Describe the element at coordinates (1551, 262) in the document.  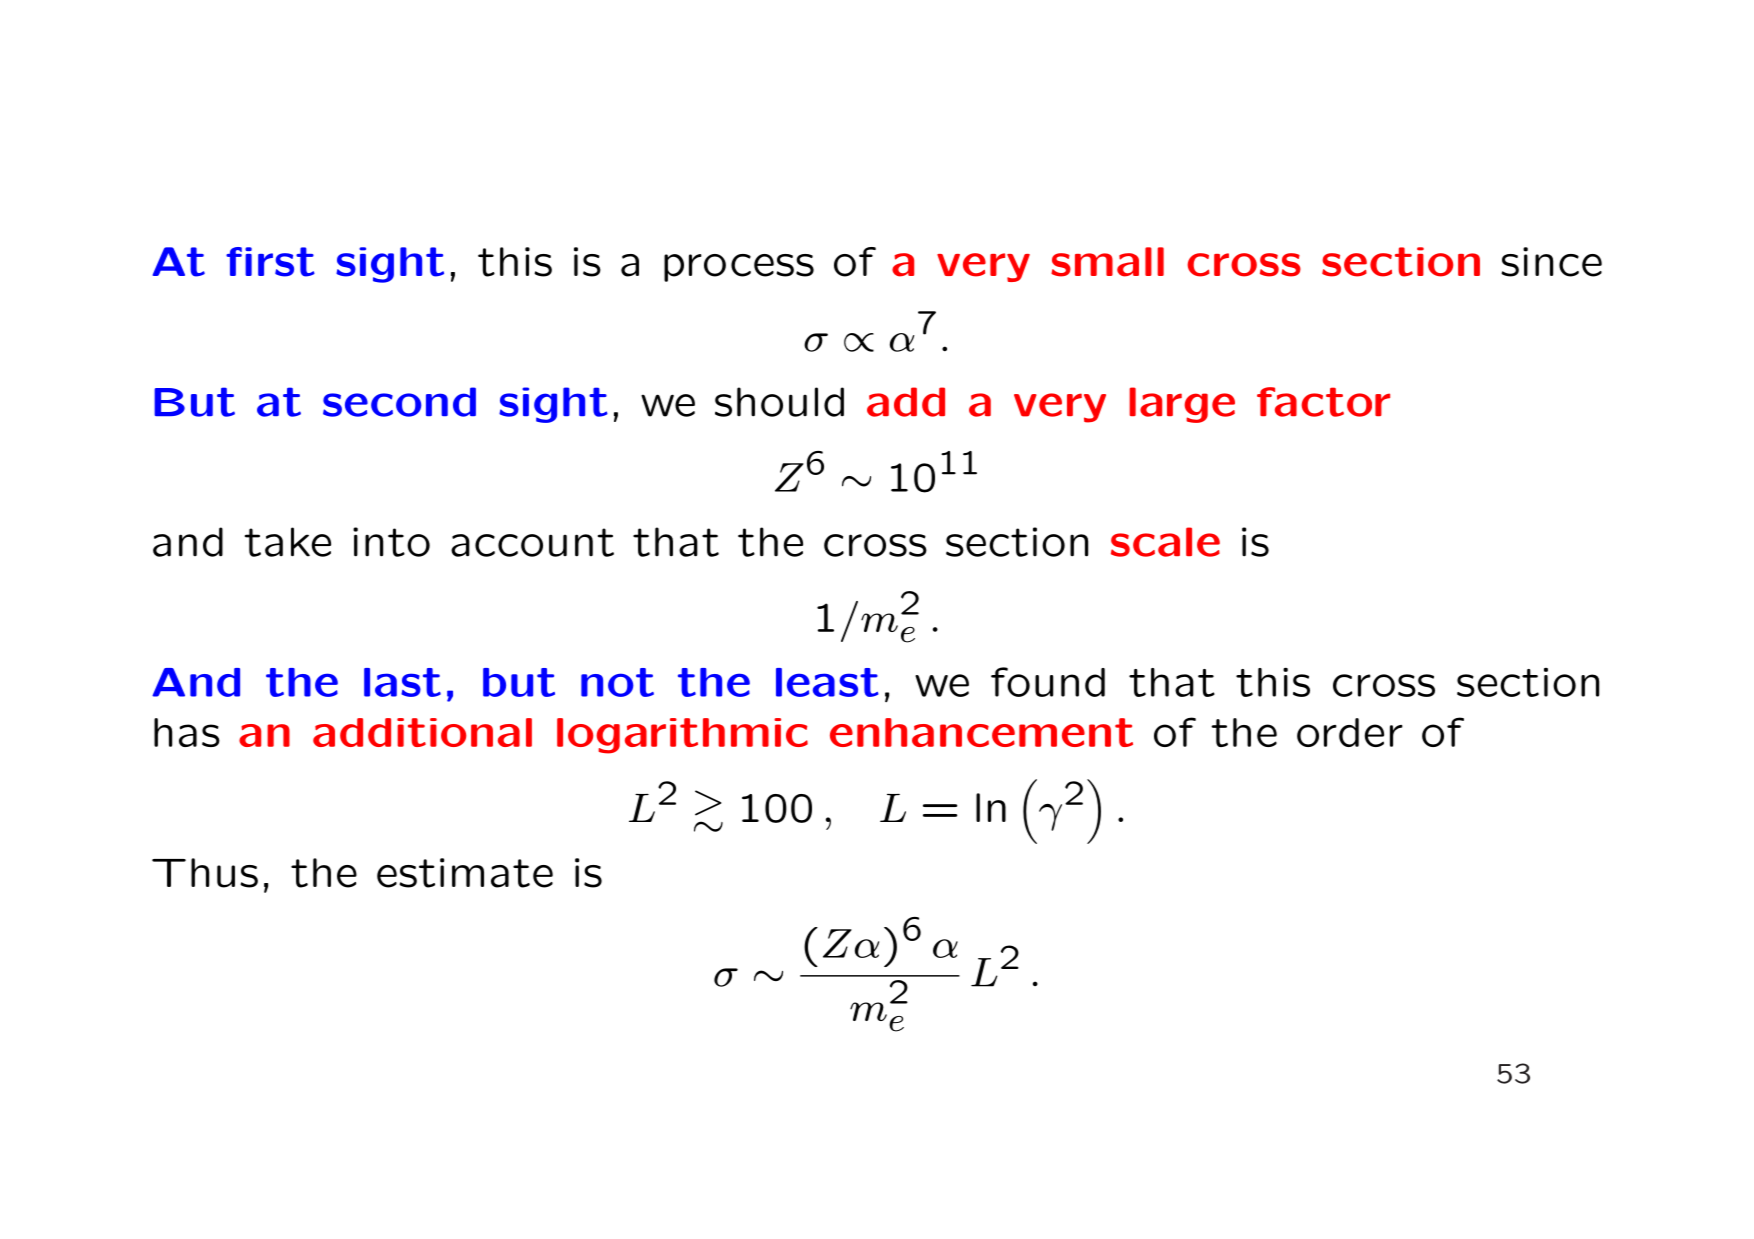
I see `since` at that location.
